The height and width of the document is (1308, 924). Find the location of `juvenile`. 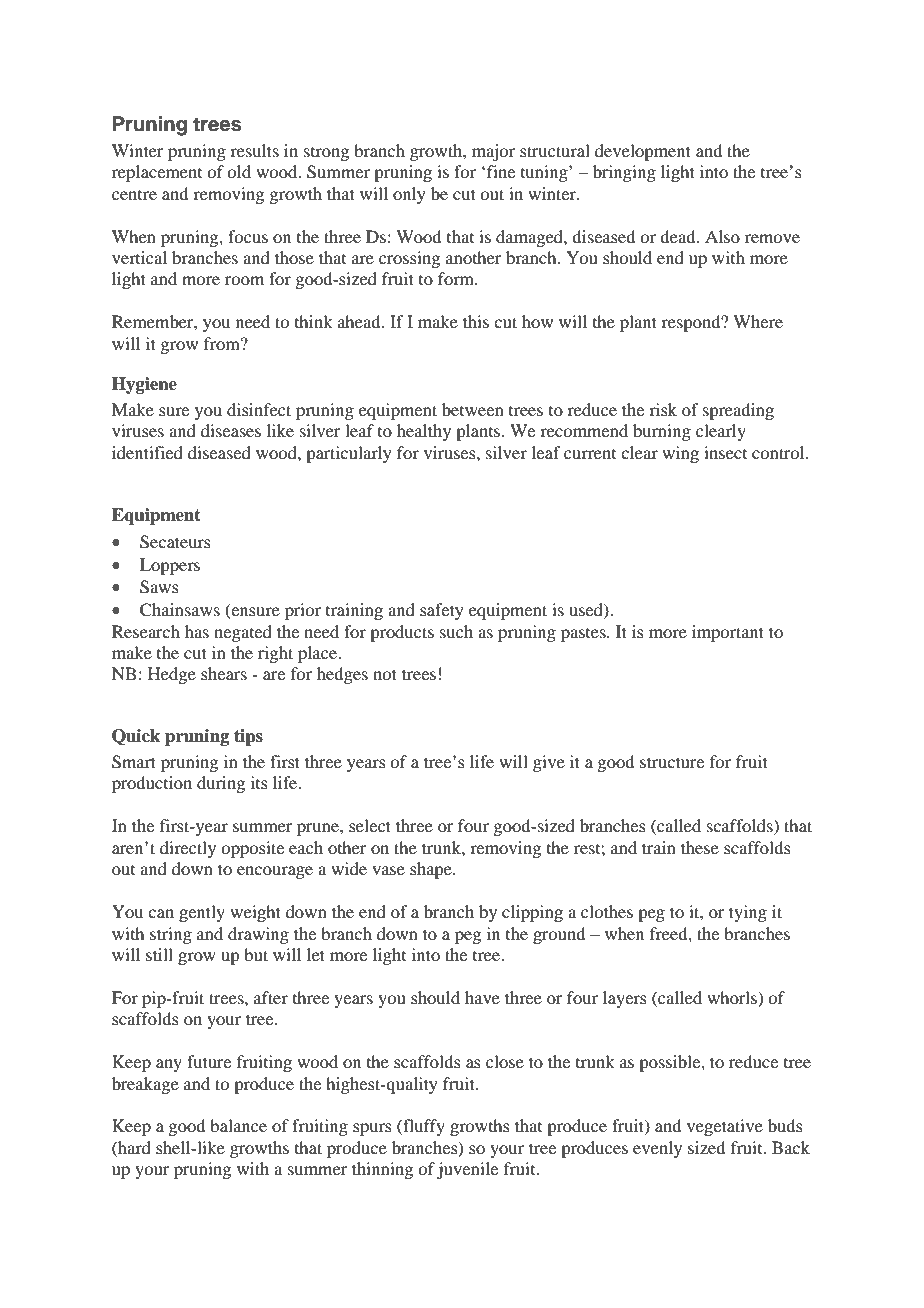

juvenile is located at coordinates (467, 1170).
